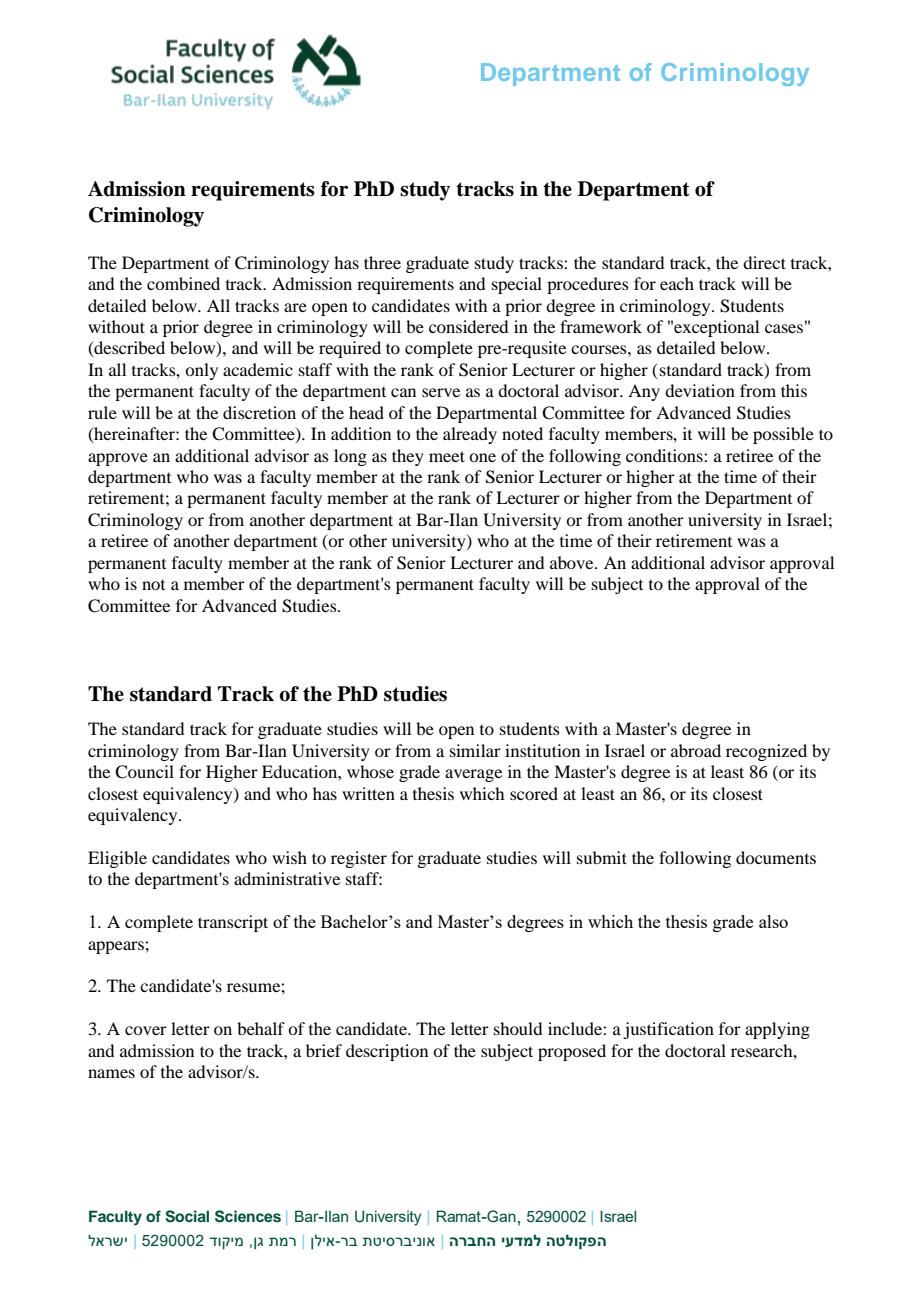 This screenshot has height=1307, width=924. Describe the element at coordinates (183, 283) in the screenshot. I see `combined` at that location.
